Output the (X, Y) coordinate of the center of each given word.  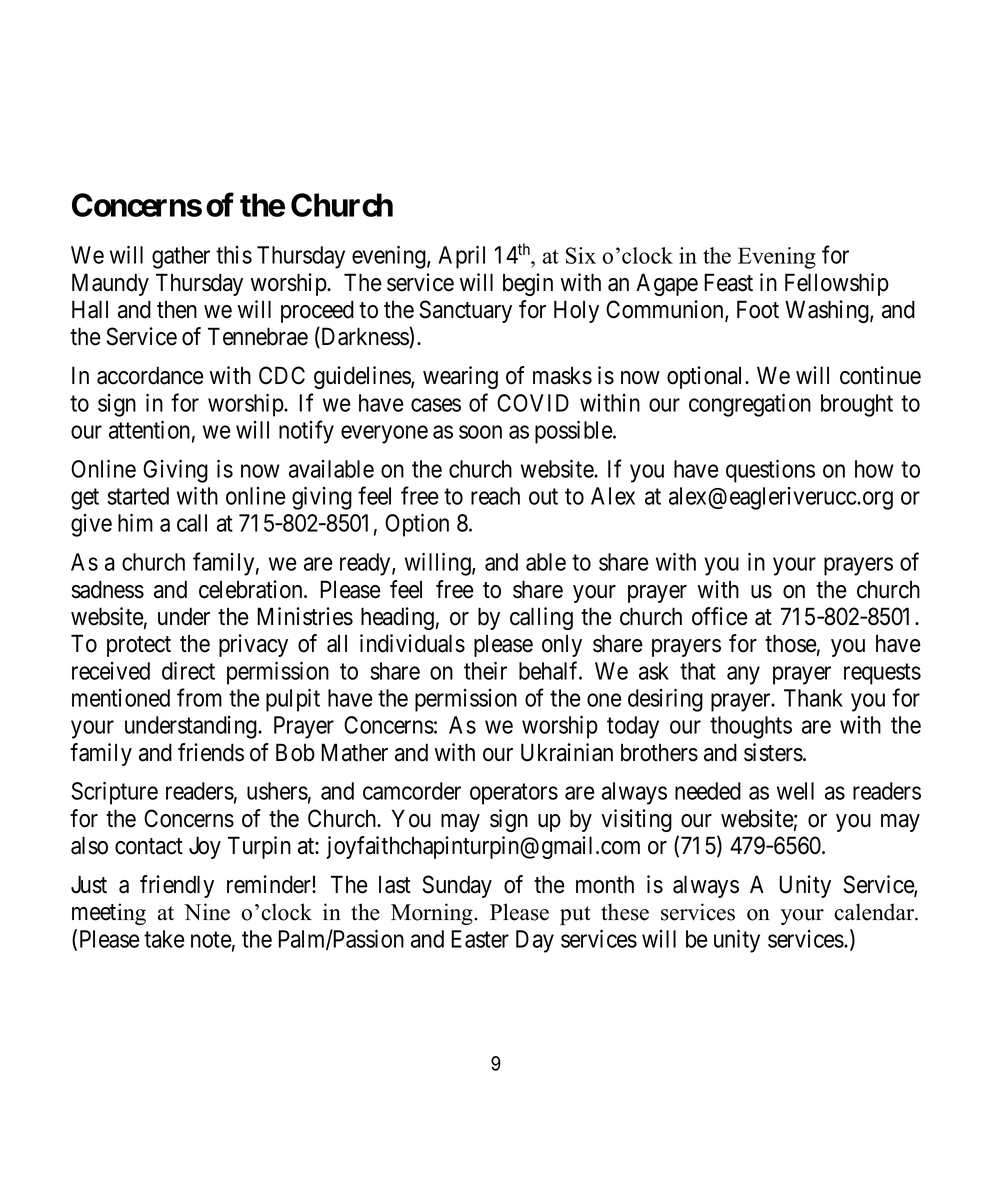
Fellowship (837, 284)
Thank (813, 698)
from (199, 697)
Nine (207, 912)
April (461, 257)
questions (770, 471)
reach (495, 496)
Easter (480, 939)
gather (181, 257)
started (138, 496)
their (485, 670)
